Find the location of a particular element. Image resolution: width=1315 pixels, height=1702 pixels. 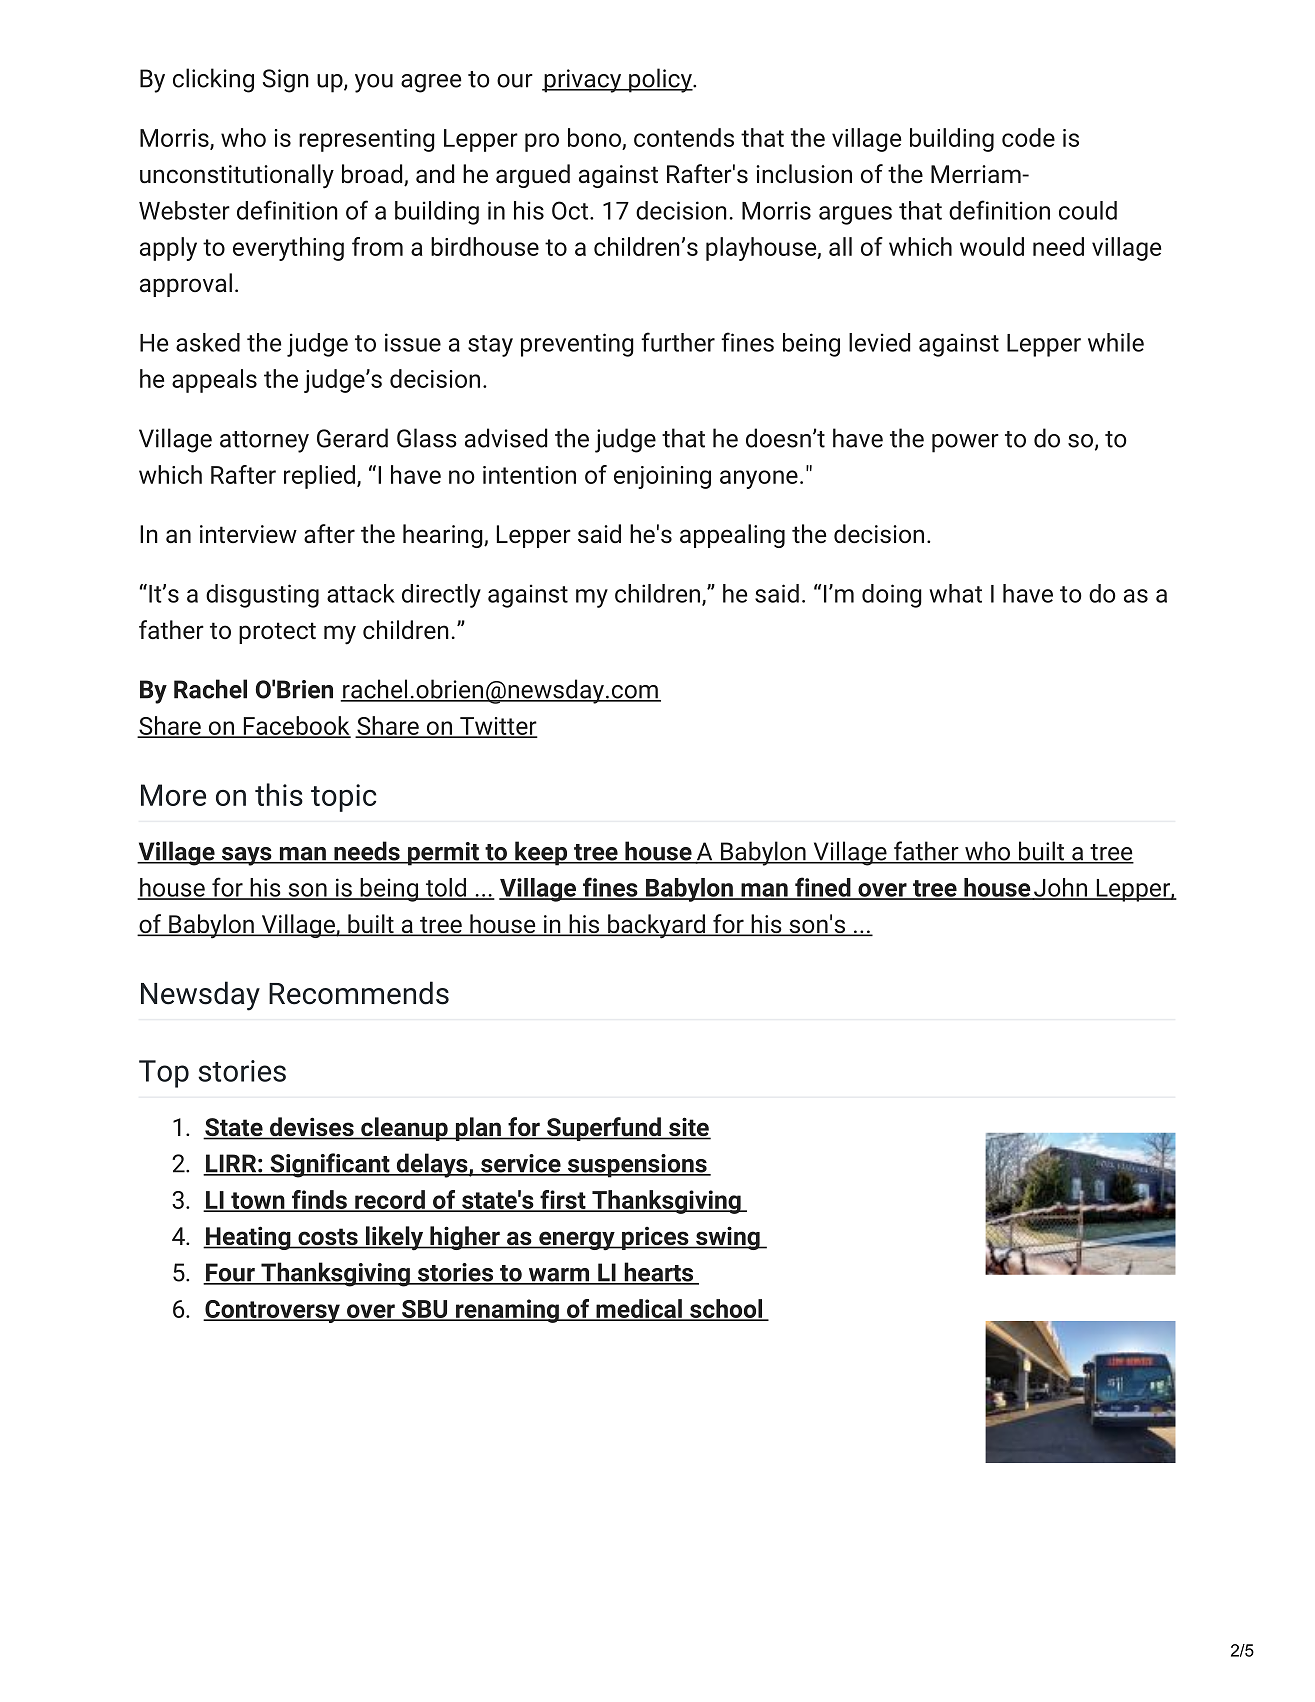

contends is located at coordinates (684, 137).
